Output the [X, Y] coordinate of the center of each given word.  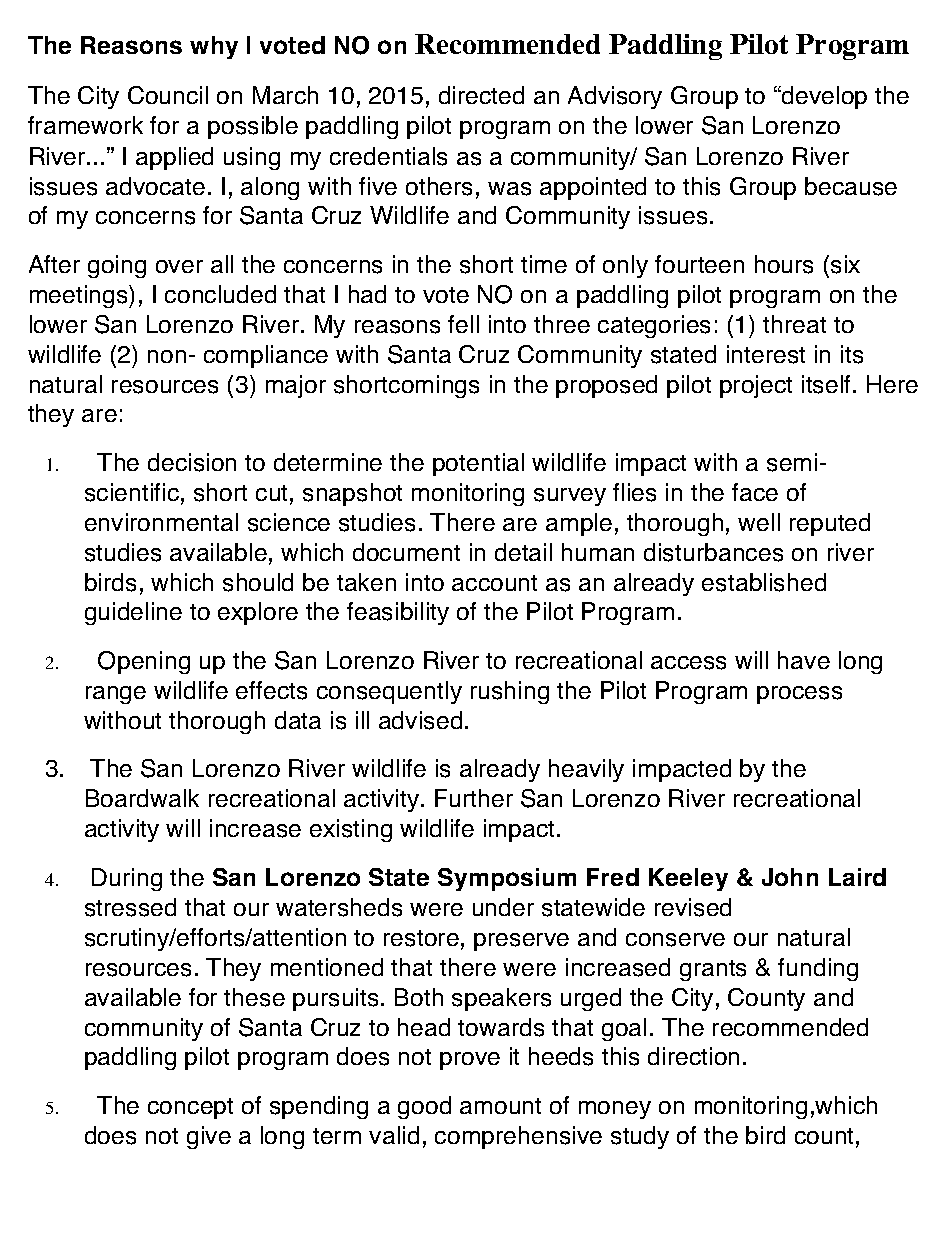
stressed [130, 907]
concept [190, 1108]
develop [823, 97]
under [503, 907]
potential [478, 464]
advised [420, 720]
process [799, 695]
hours [784, 264]
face [755, 492]
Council [168, 95]
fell [463, 324]
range [116, 695]
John [790, 877]
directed [481, 95]
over [179, 266]
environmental [161, 522]
